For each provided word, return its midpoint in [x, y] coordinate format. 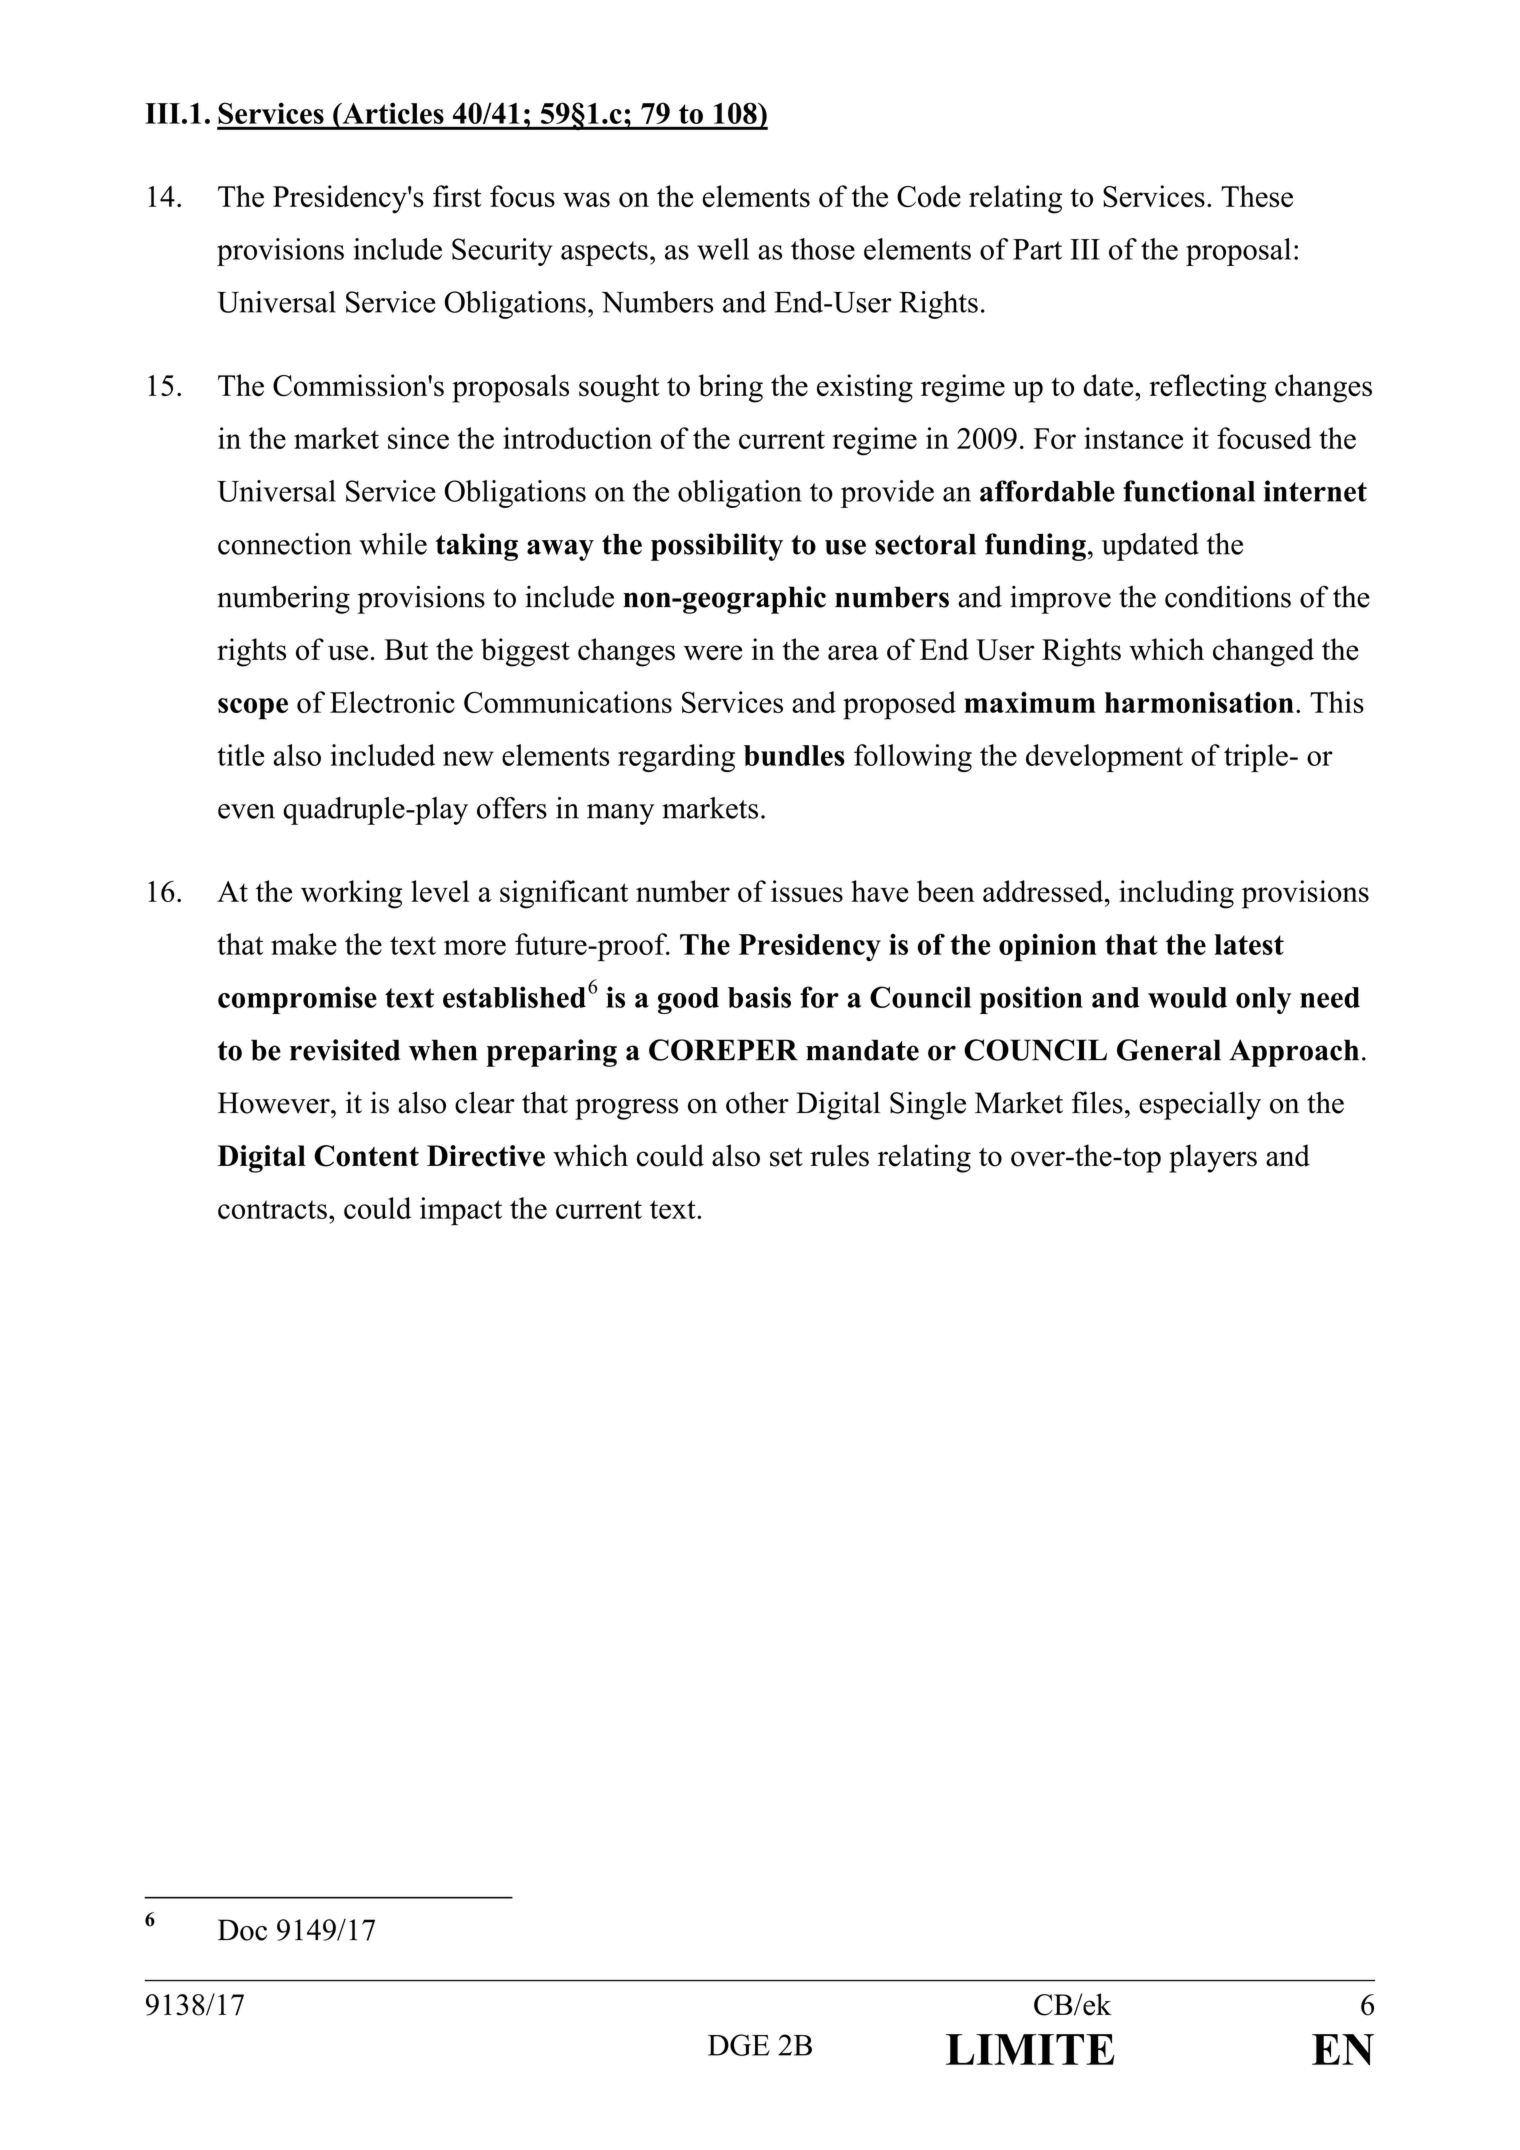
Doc [242, 1930]
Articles [392, 113]
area [853, 653]
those [823, 249]
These [1257, 196]
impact [461, 1211]
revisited [345, 1050]
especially [1200, 1105]
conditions [1228, 596]
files [1097, 1102]
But [406, 649]
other [757, 1102]
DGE [739, 2045]
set [786, 1157]
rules [839, 1155]
